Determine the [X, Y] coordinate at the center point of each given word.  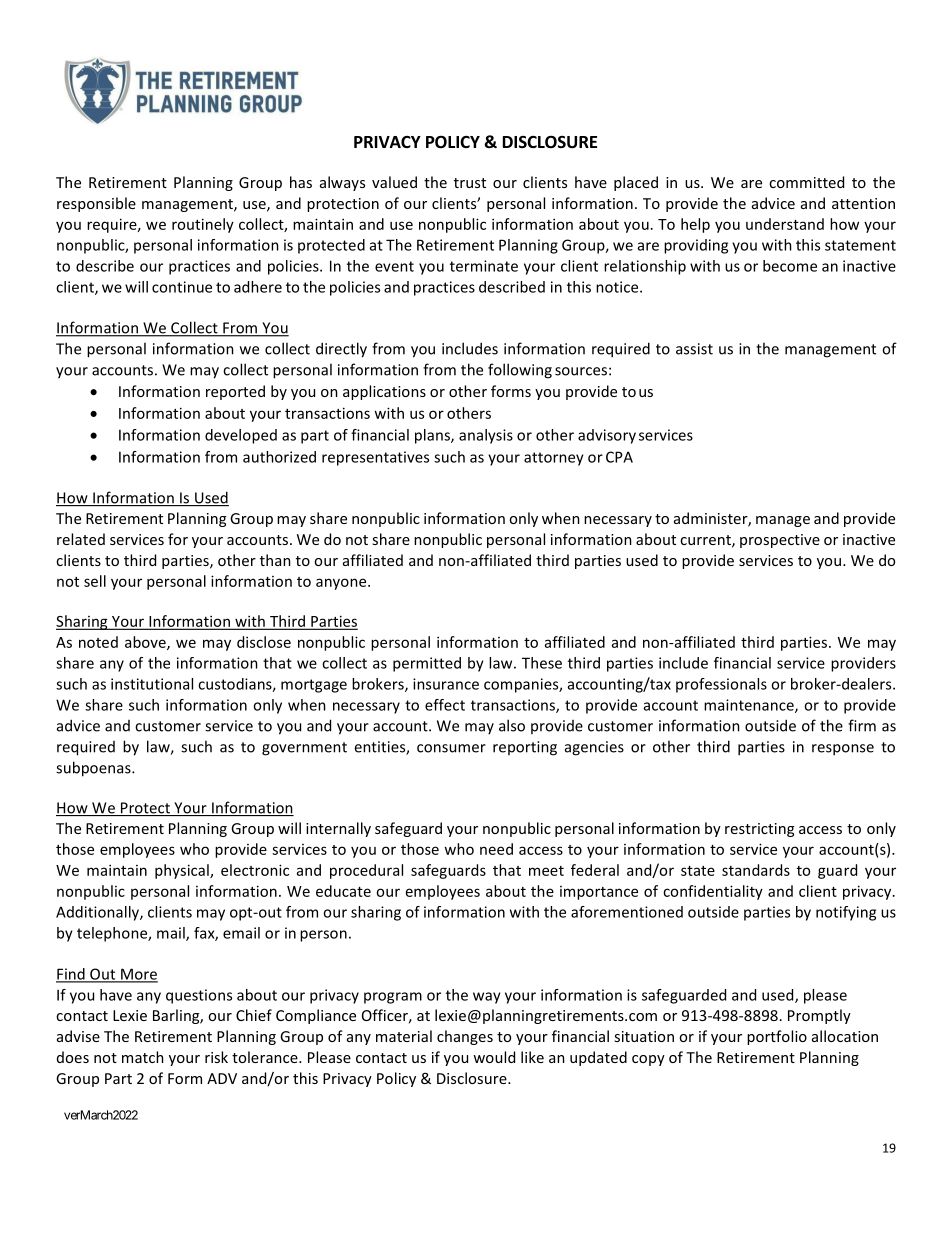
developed [241, 436]
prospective [780, 541]
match [143, 1057]
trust [470, 183]
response [843, 750]
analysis [486, 436]
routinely [203, 225]
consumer [451, 748]
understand [785, 224]
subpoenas [94, 769]
